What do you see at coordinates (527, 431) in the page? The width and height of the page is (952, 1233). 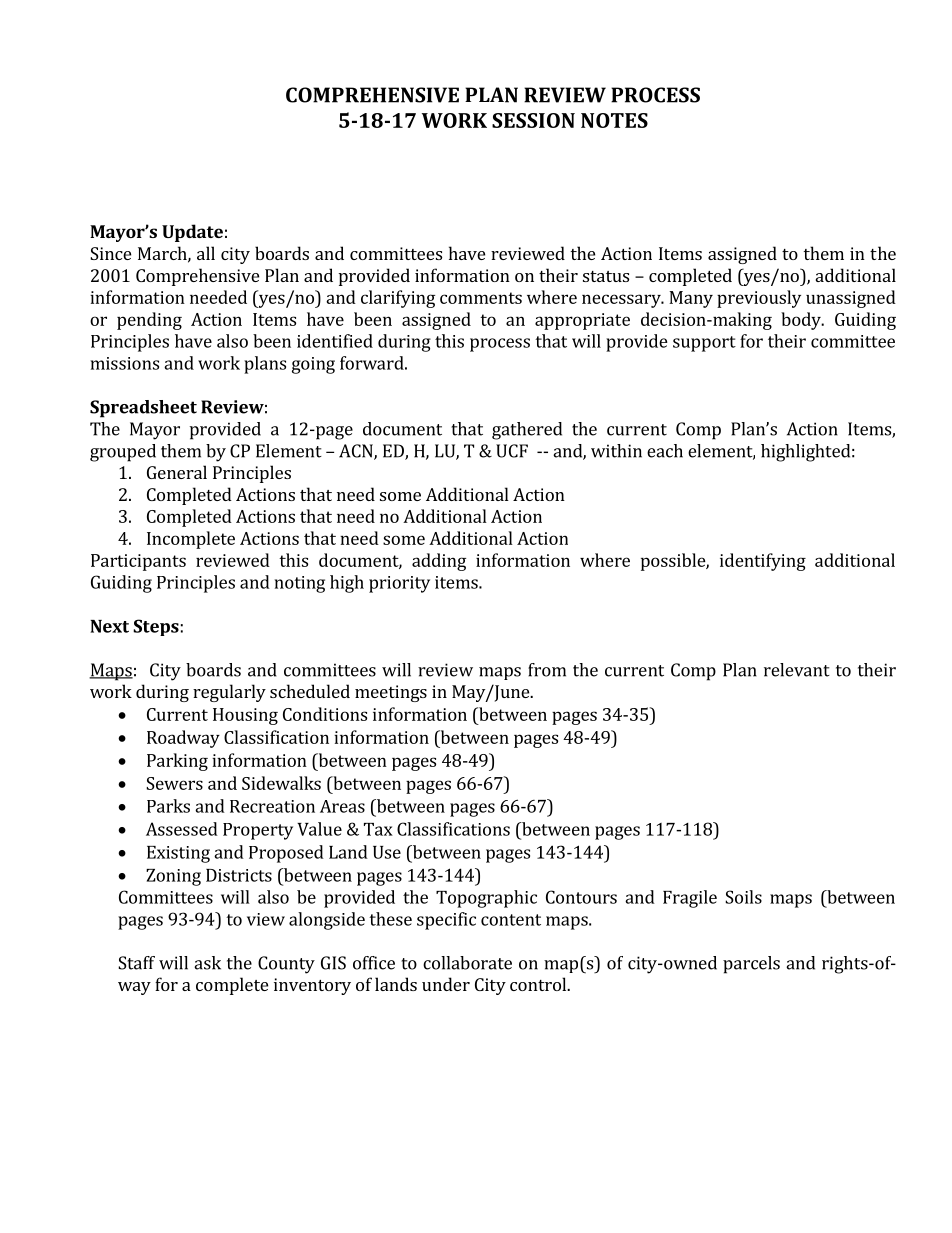 I see `gathered` at bounding box center [527, 431].
